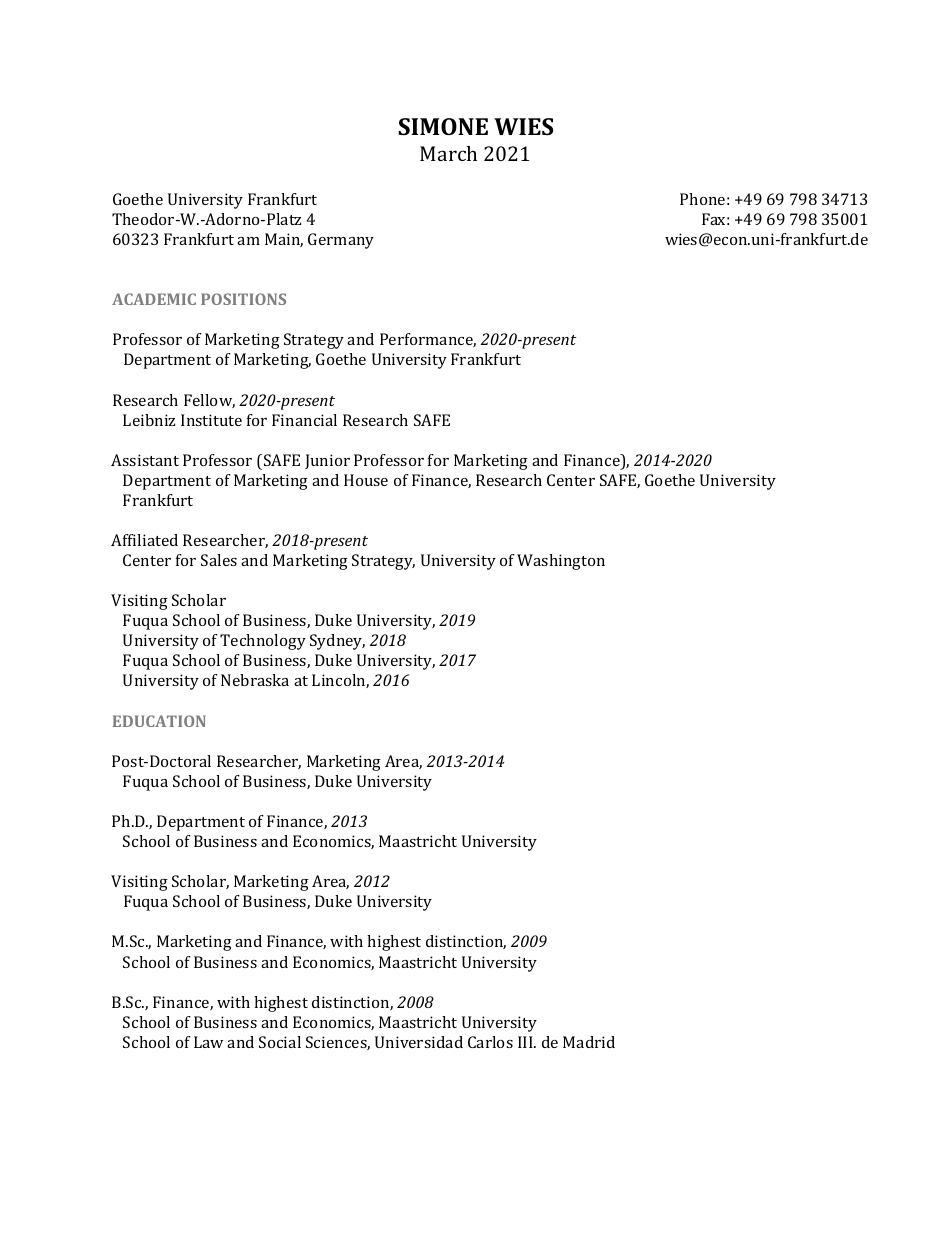 This screenshot has width=952, height=1233. What do you see at coordinates (154, 299) in the screenshot?
I see `ACADEMIC` at bounding box center [154, 299].
